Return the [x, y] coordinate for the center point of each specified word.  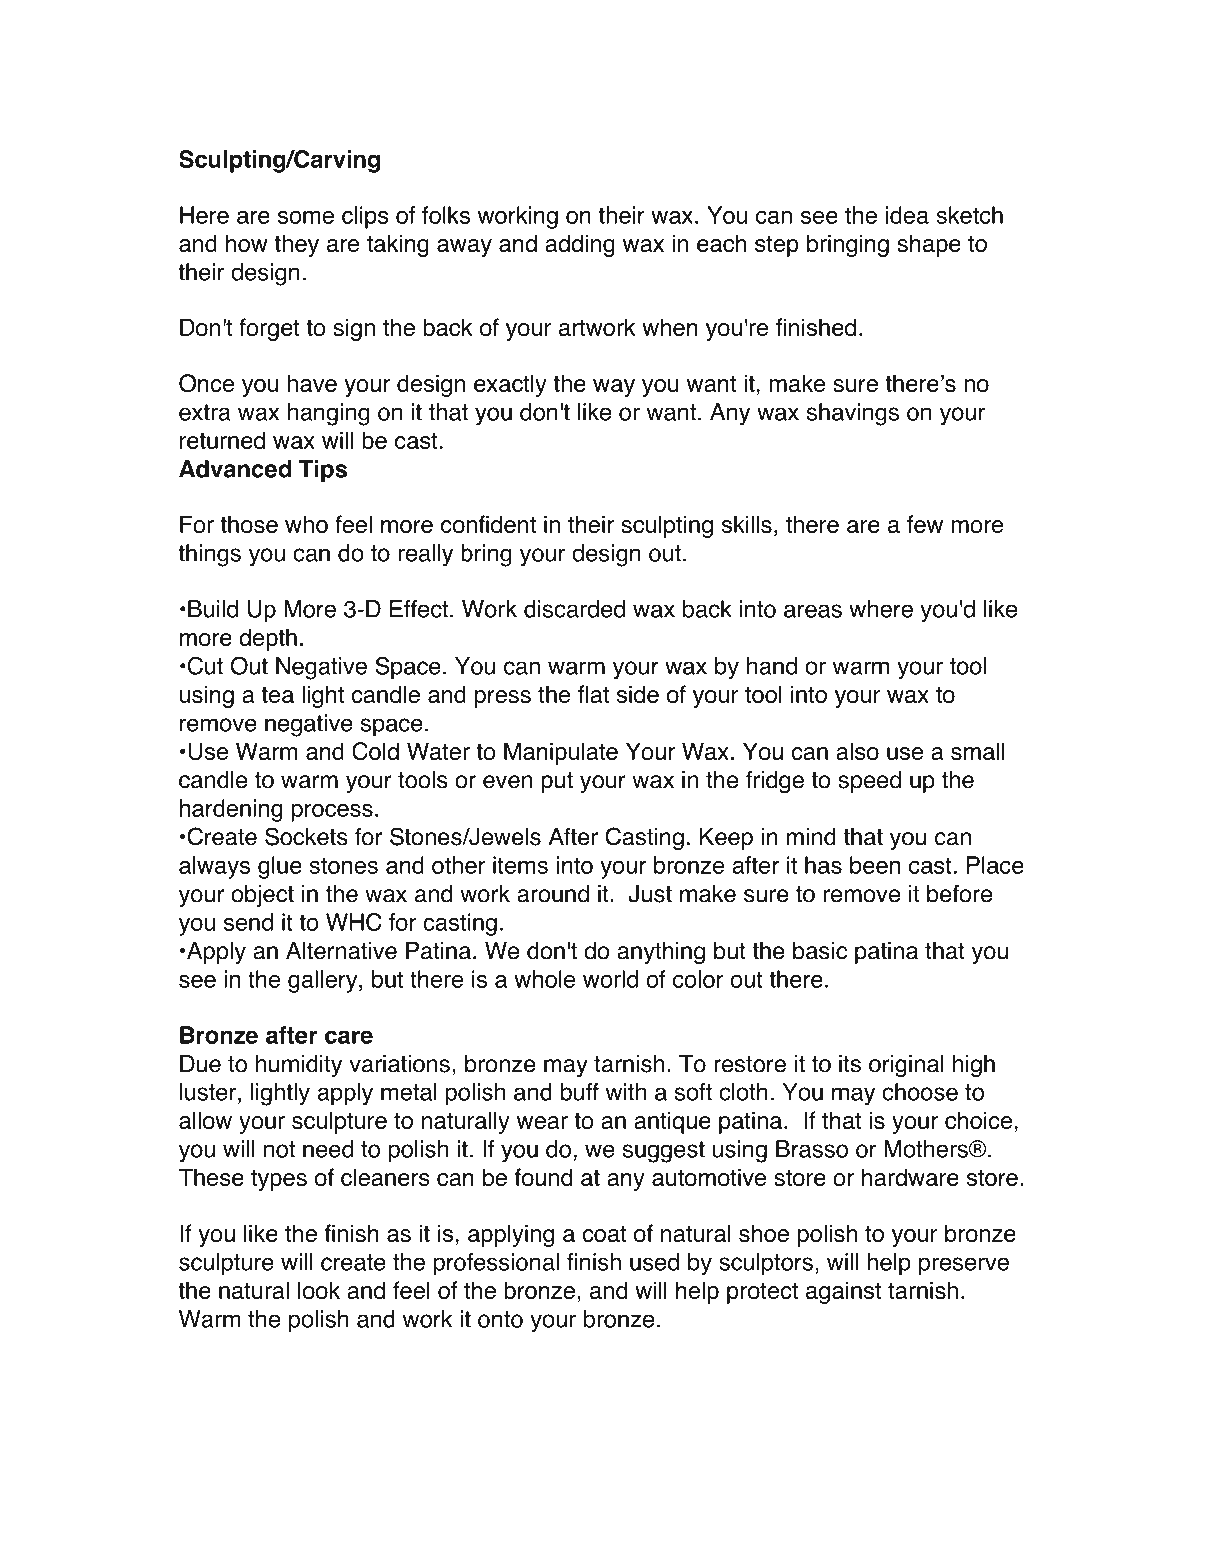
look [319, 1290]
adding [580, 245]
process [332, 812]
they [296, 245]
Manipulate [561, 753]
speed [869, 782]
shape [929, 245]
